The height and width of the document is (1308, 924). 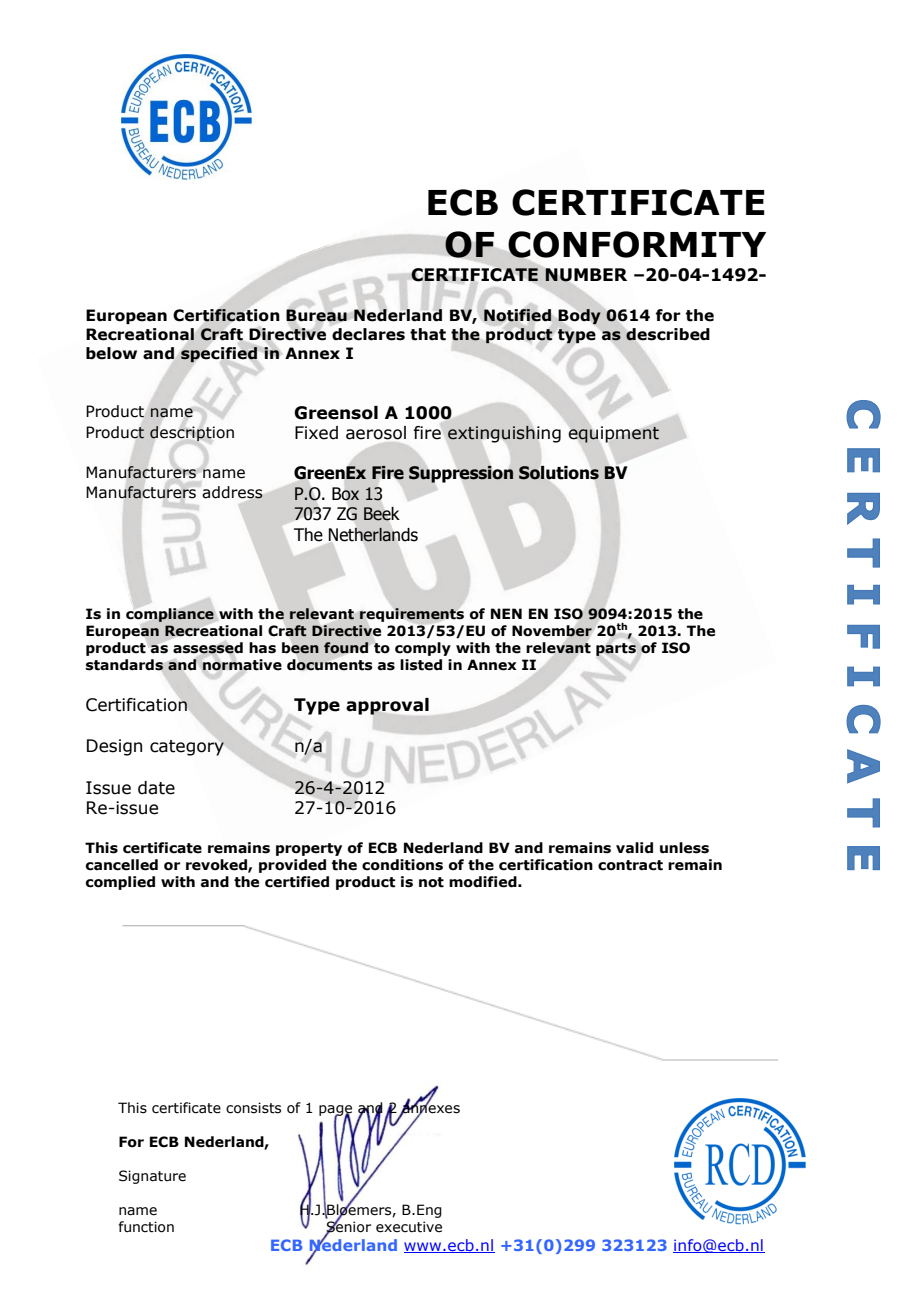 I want to click on category, so click(x=187, y=748).
